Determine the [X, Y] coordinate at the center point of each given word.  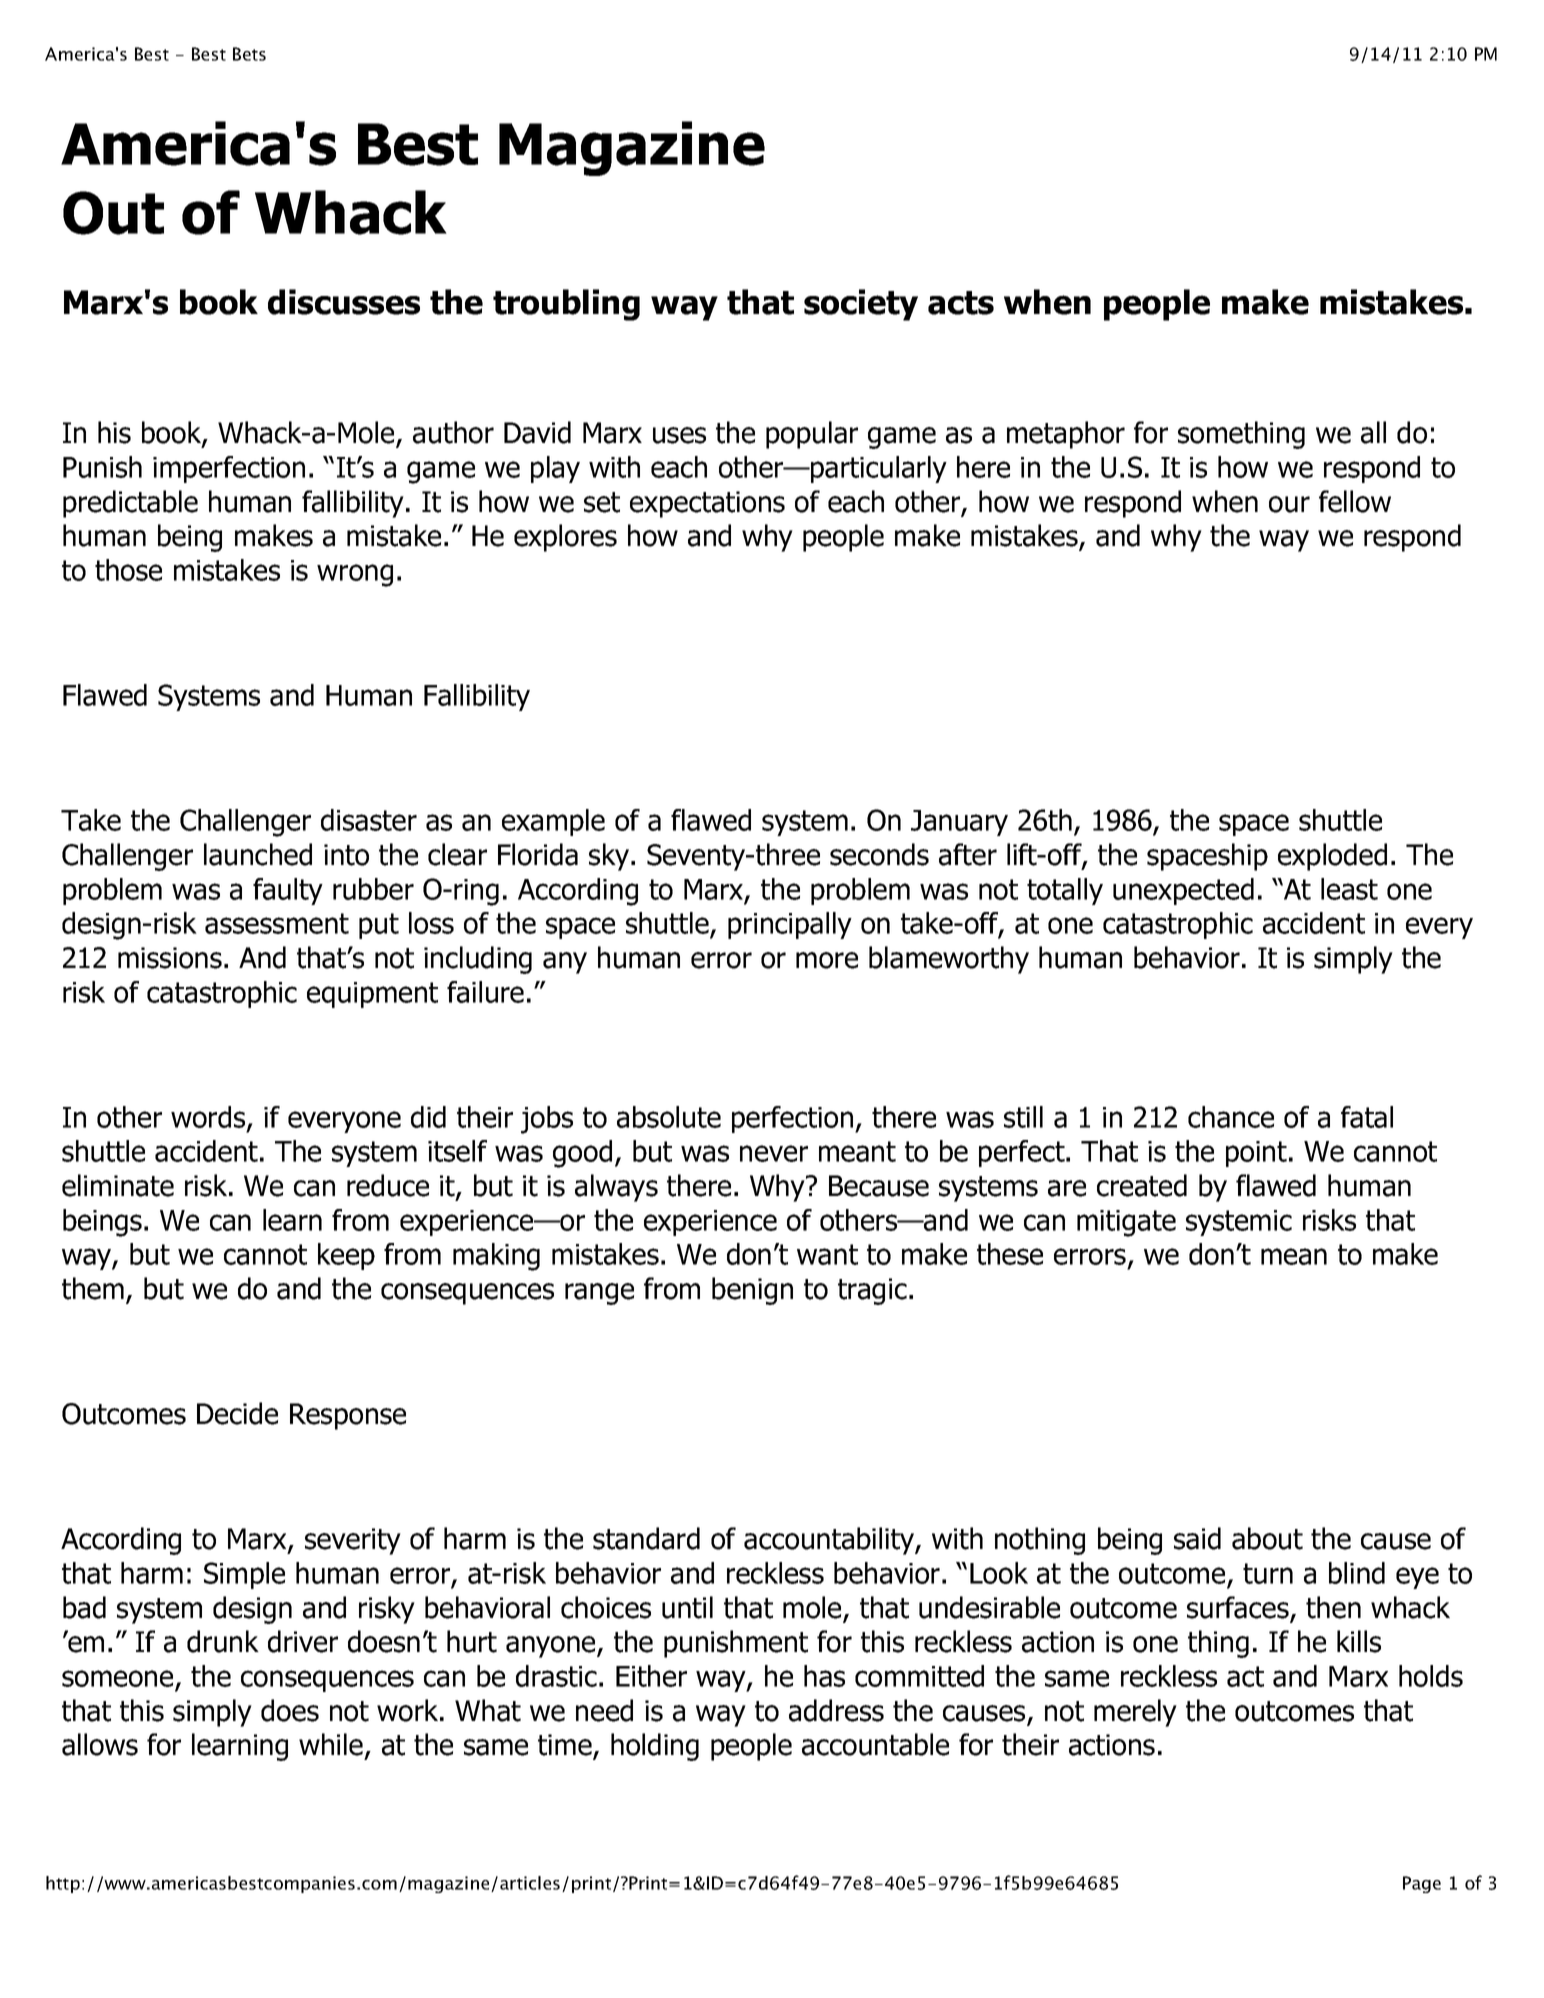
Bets [249, 54]
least [1349, 889]
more [827, 960]
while [331, 1744]
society [861, 305]
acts [961, 303]
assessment [277, 923]
